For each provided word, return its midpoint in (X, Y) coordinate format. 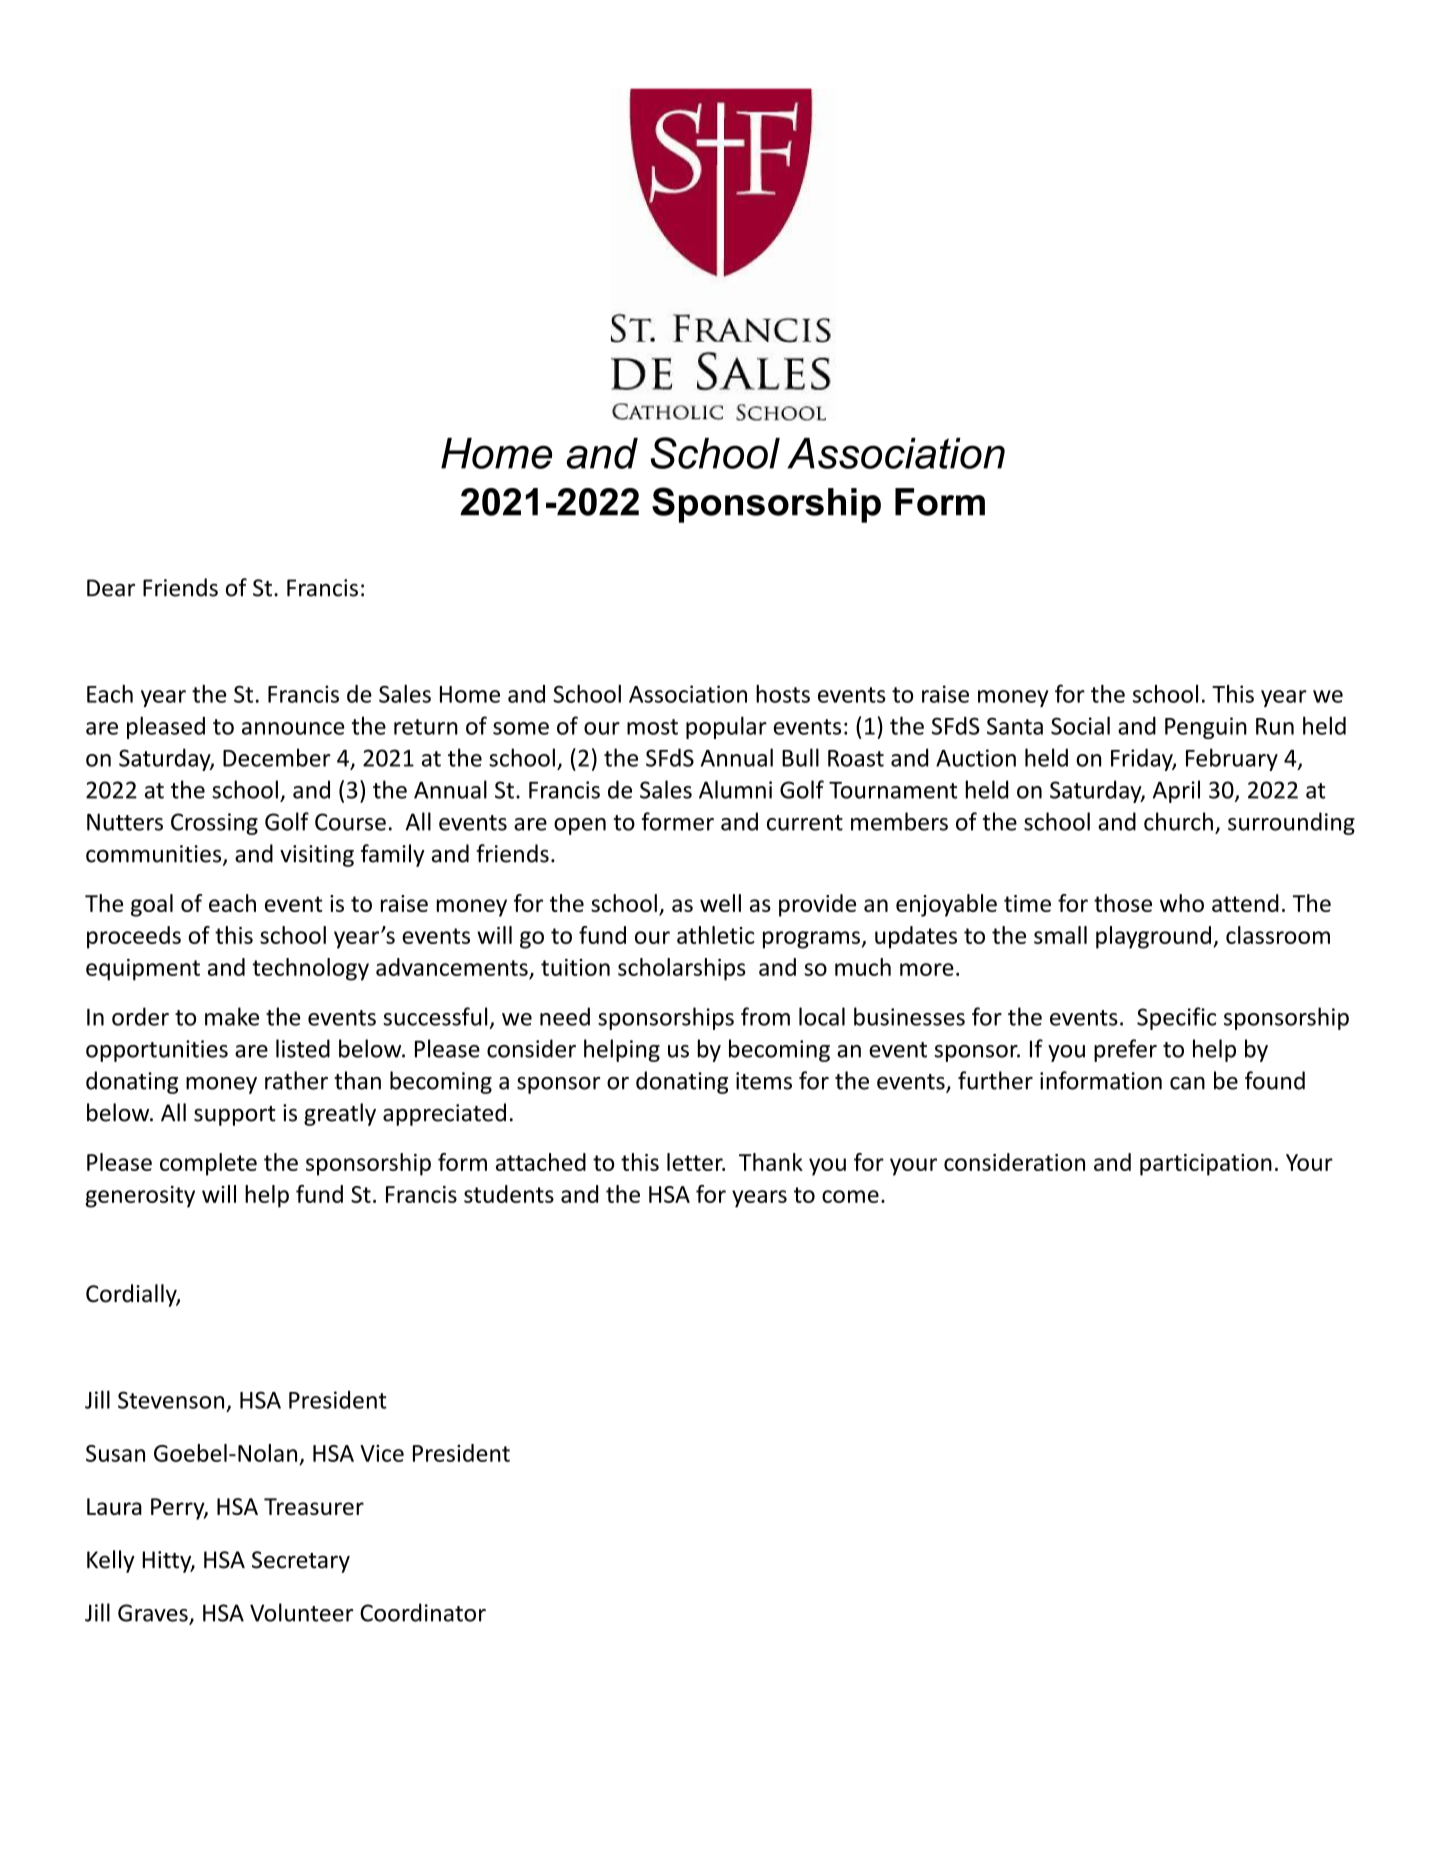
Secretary (301, 1562)
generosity (140, 1197)
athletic (716, 935)
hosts (783, 694)
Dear (111, 588)
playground (1153, 937)
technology (310, 969)
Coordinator (423, 1612)
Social (1080, 725)
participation (1206, 1165)
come (850, 1196)
